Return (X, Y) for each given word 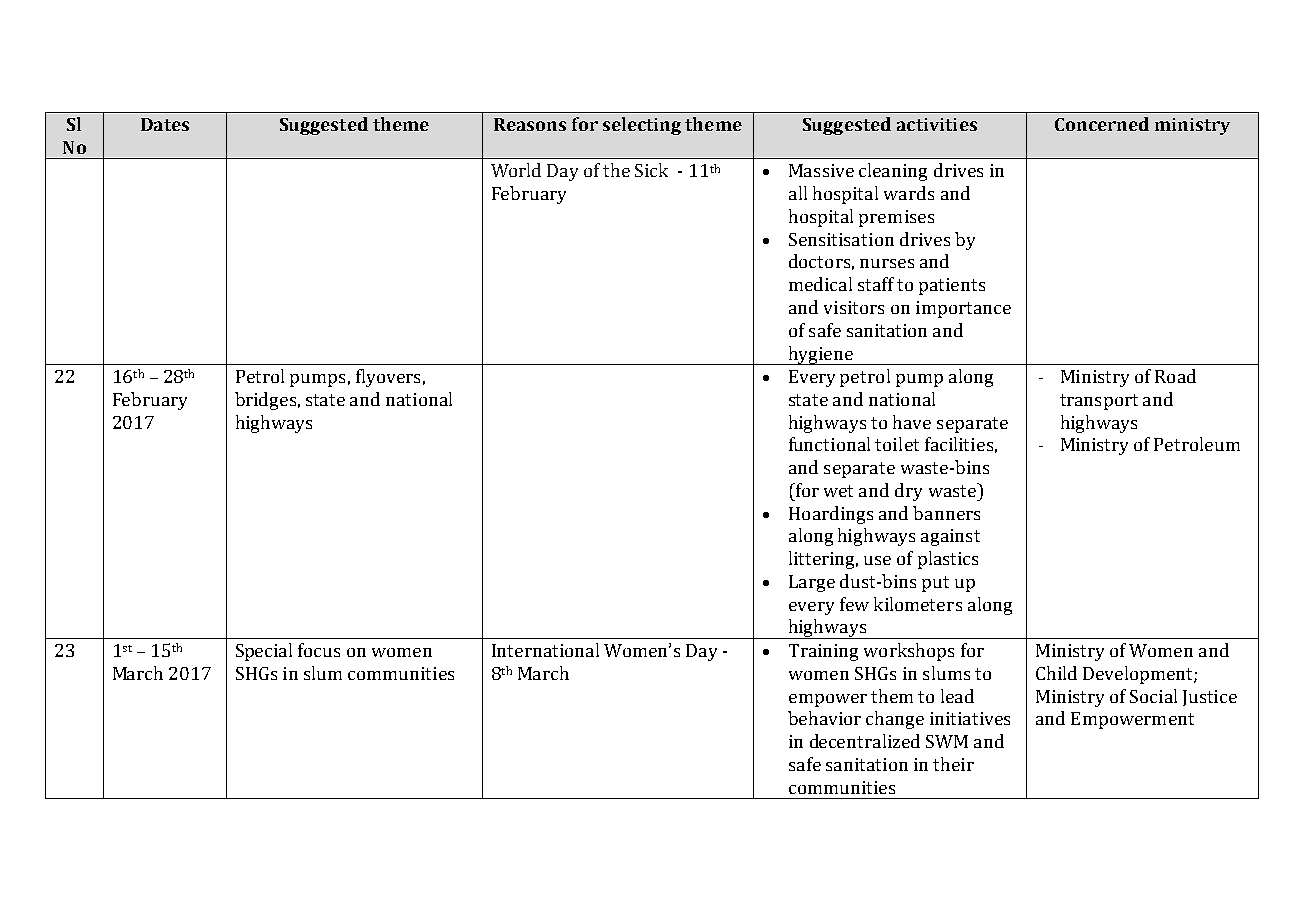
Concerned (1102, 124)
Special (264, 652)
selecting (642, 126)
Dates (165, 124)
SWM (947, 741)
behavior (824, 718)
